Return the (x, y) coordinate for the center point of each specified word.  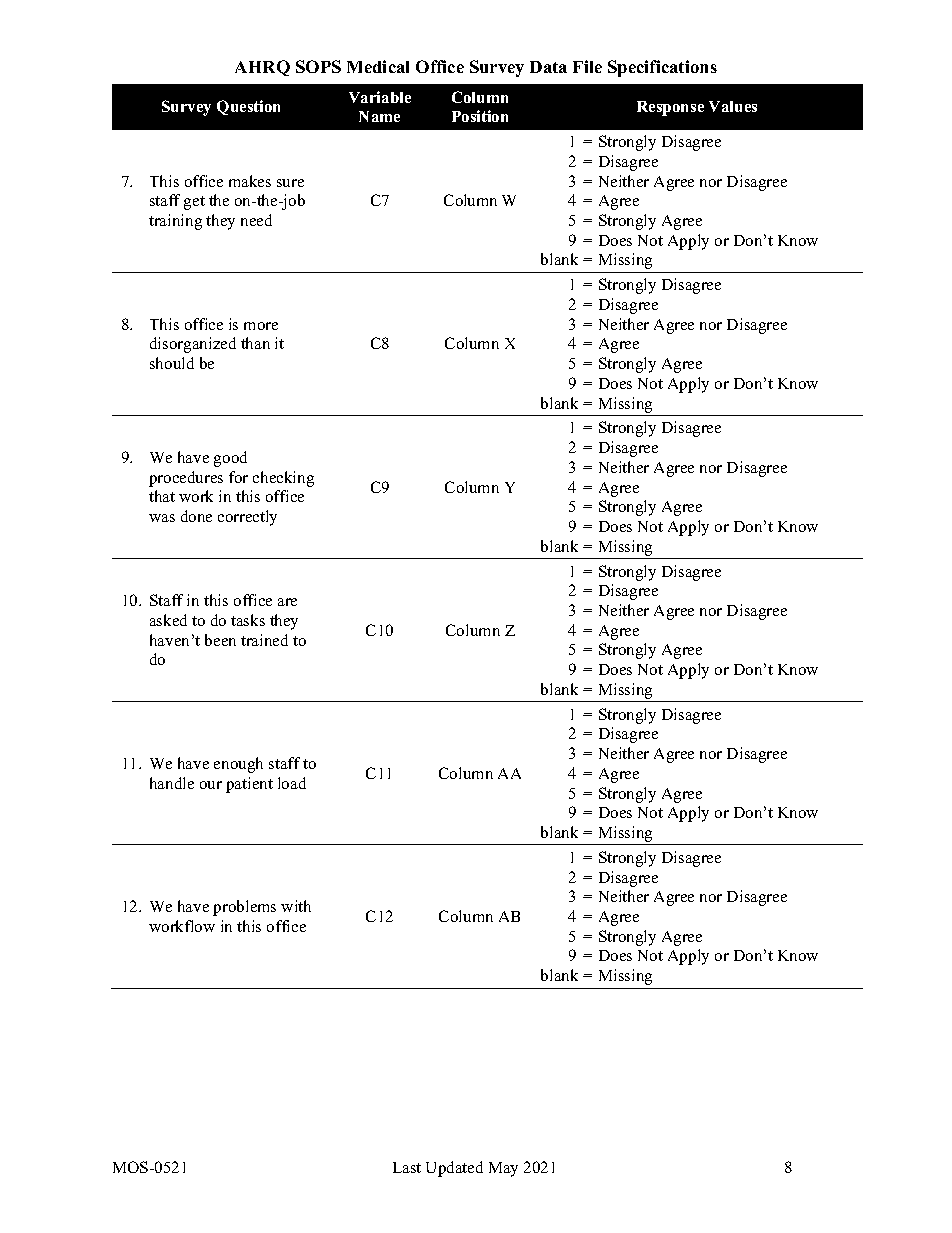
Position (480, 116)
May (503, 1169)
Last (407, 1167)
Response (670, 108)
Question (248, 107)
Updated (454, 1169)
